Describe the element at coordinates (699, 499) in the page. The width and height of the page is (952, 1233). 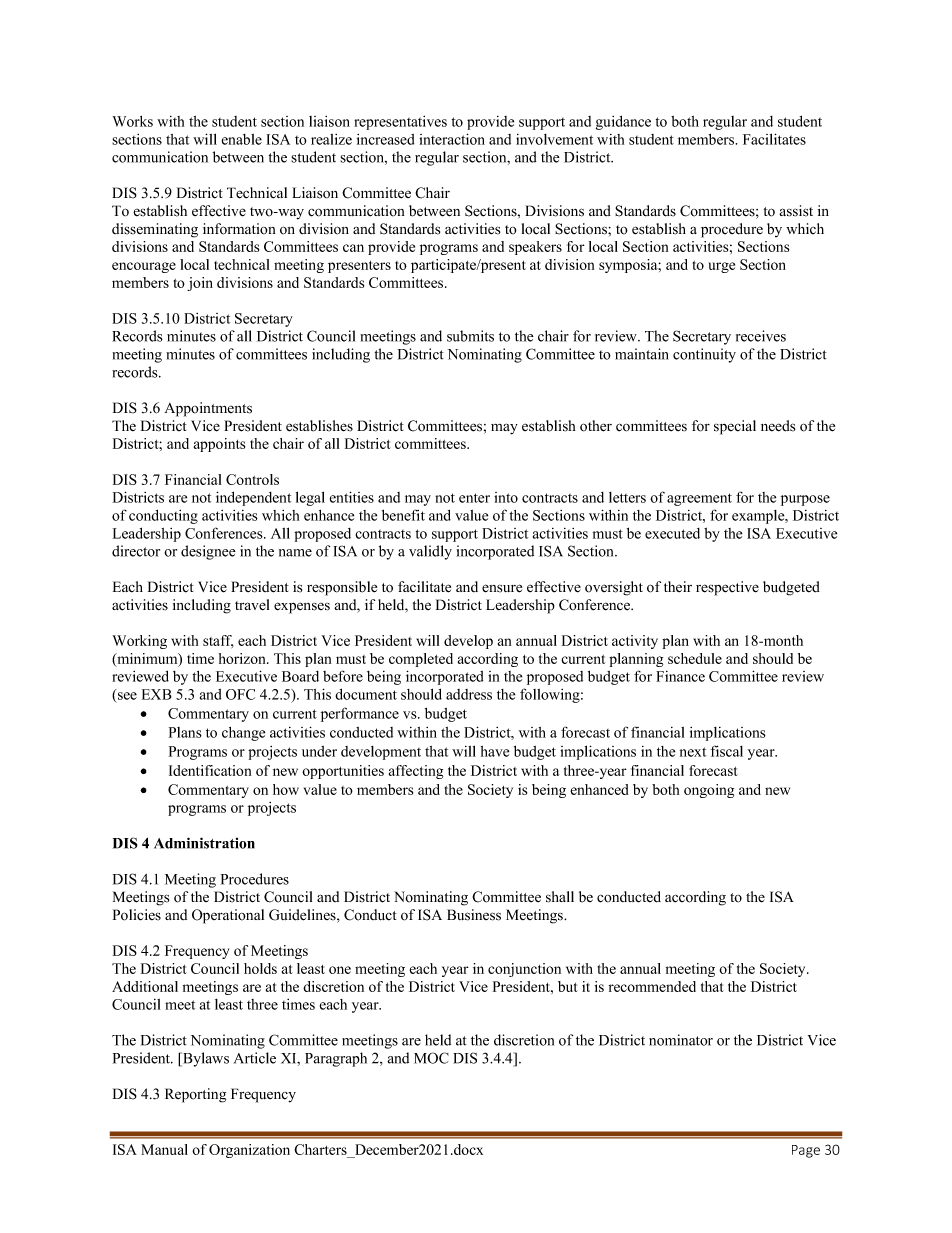
I see `agreement` at that location.
